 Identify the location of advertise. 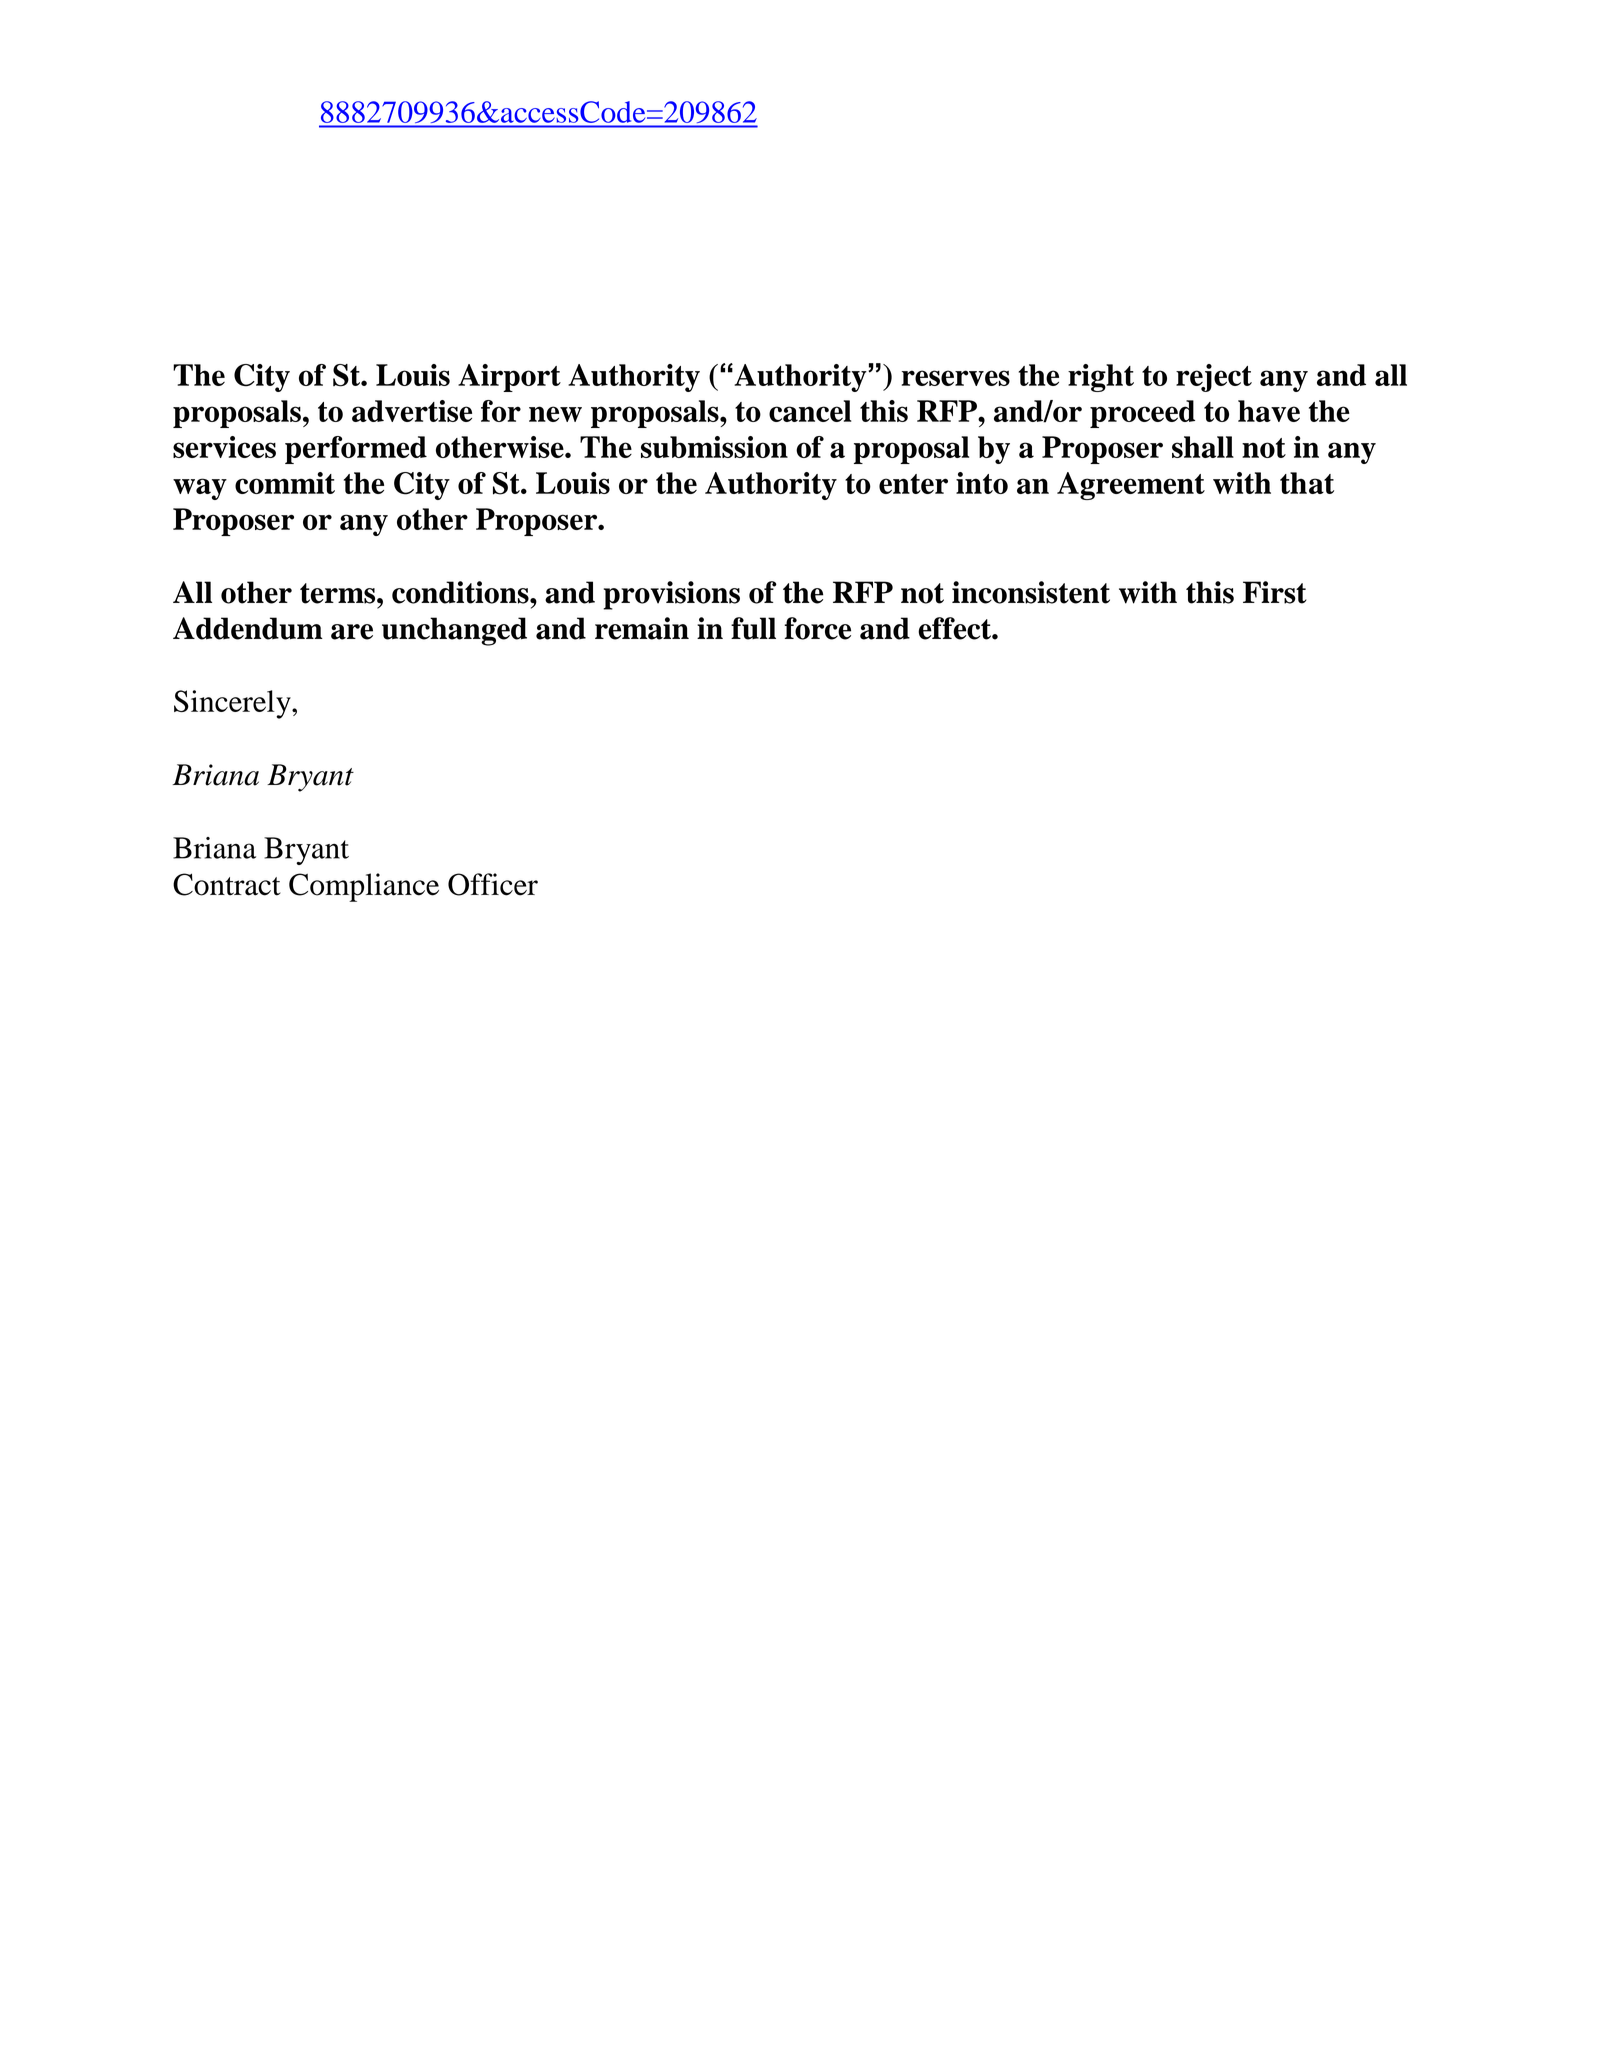
(412, 411).
